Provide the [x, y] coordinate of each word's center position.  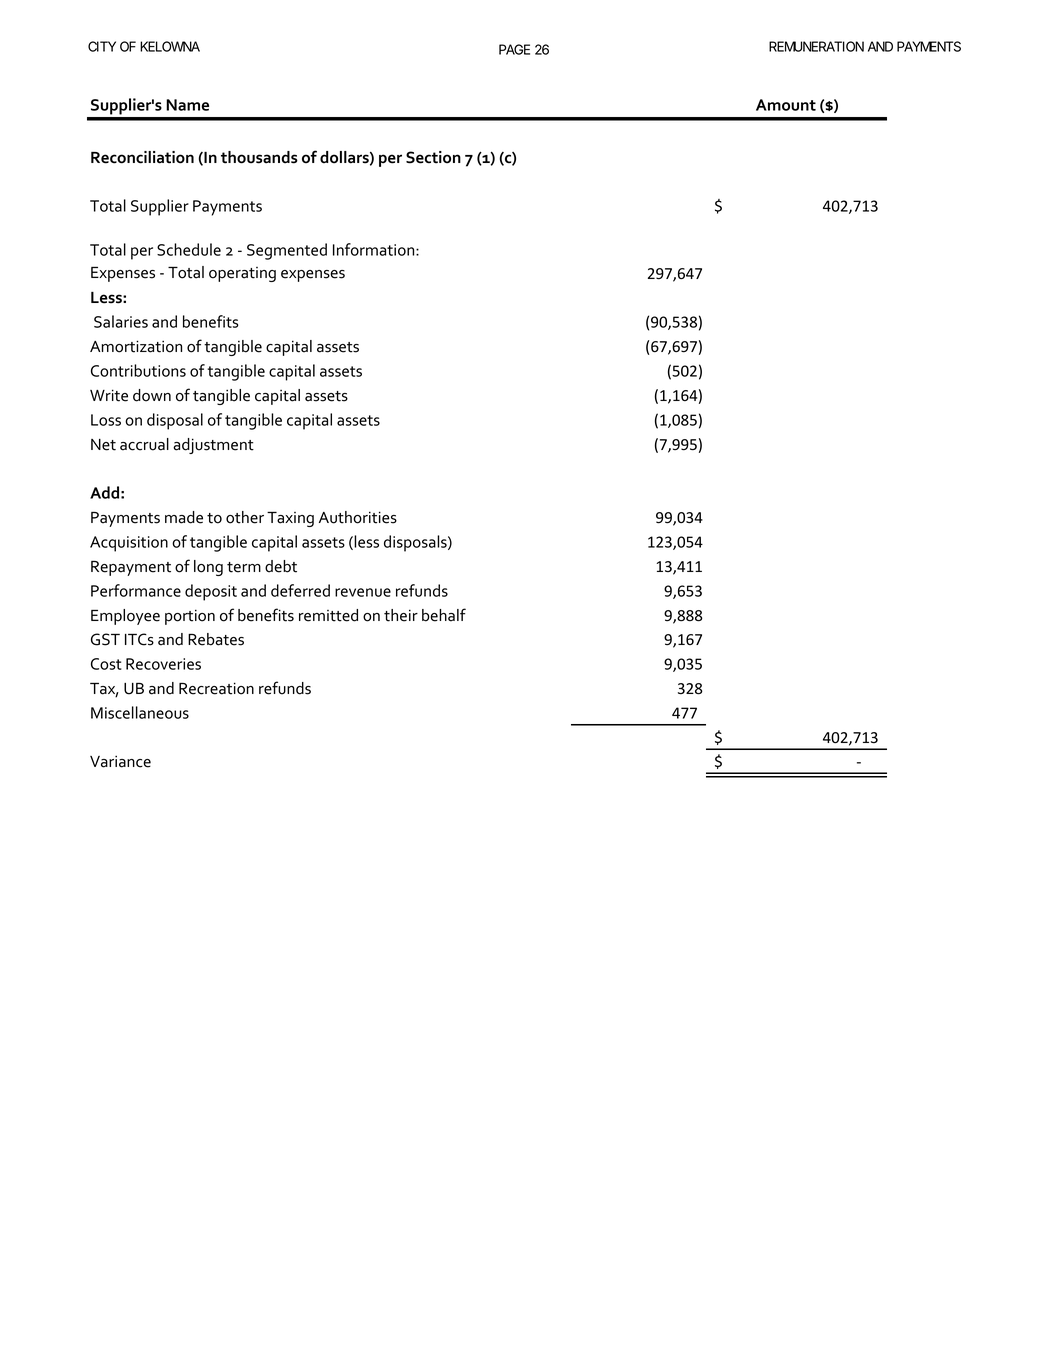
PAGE [514, 49]
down [152, 395]
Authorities [358, 517]
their [401, 615]
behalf [444, 615]
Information [375, 249]
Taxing [290, 519]
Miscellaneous [140, 712]
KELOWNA [170, 46]
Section [433, 157]
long [208, 568]
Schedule [189, 249]
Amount [786, 105]
